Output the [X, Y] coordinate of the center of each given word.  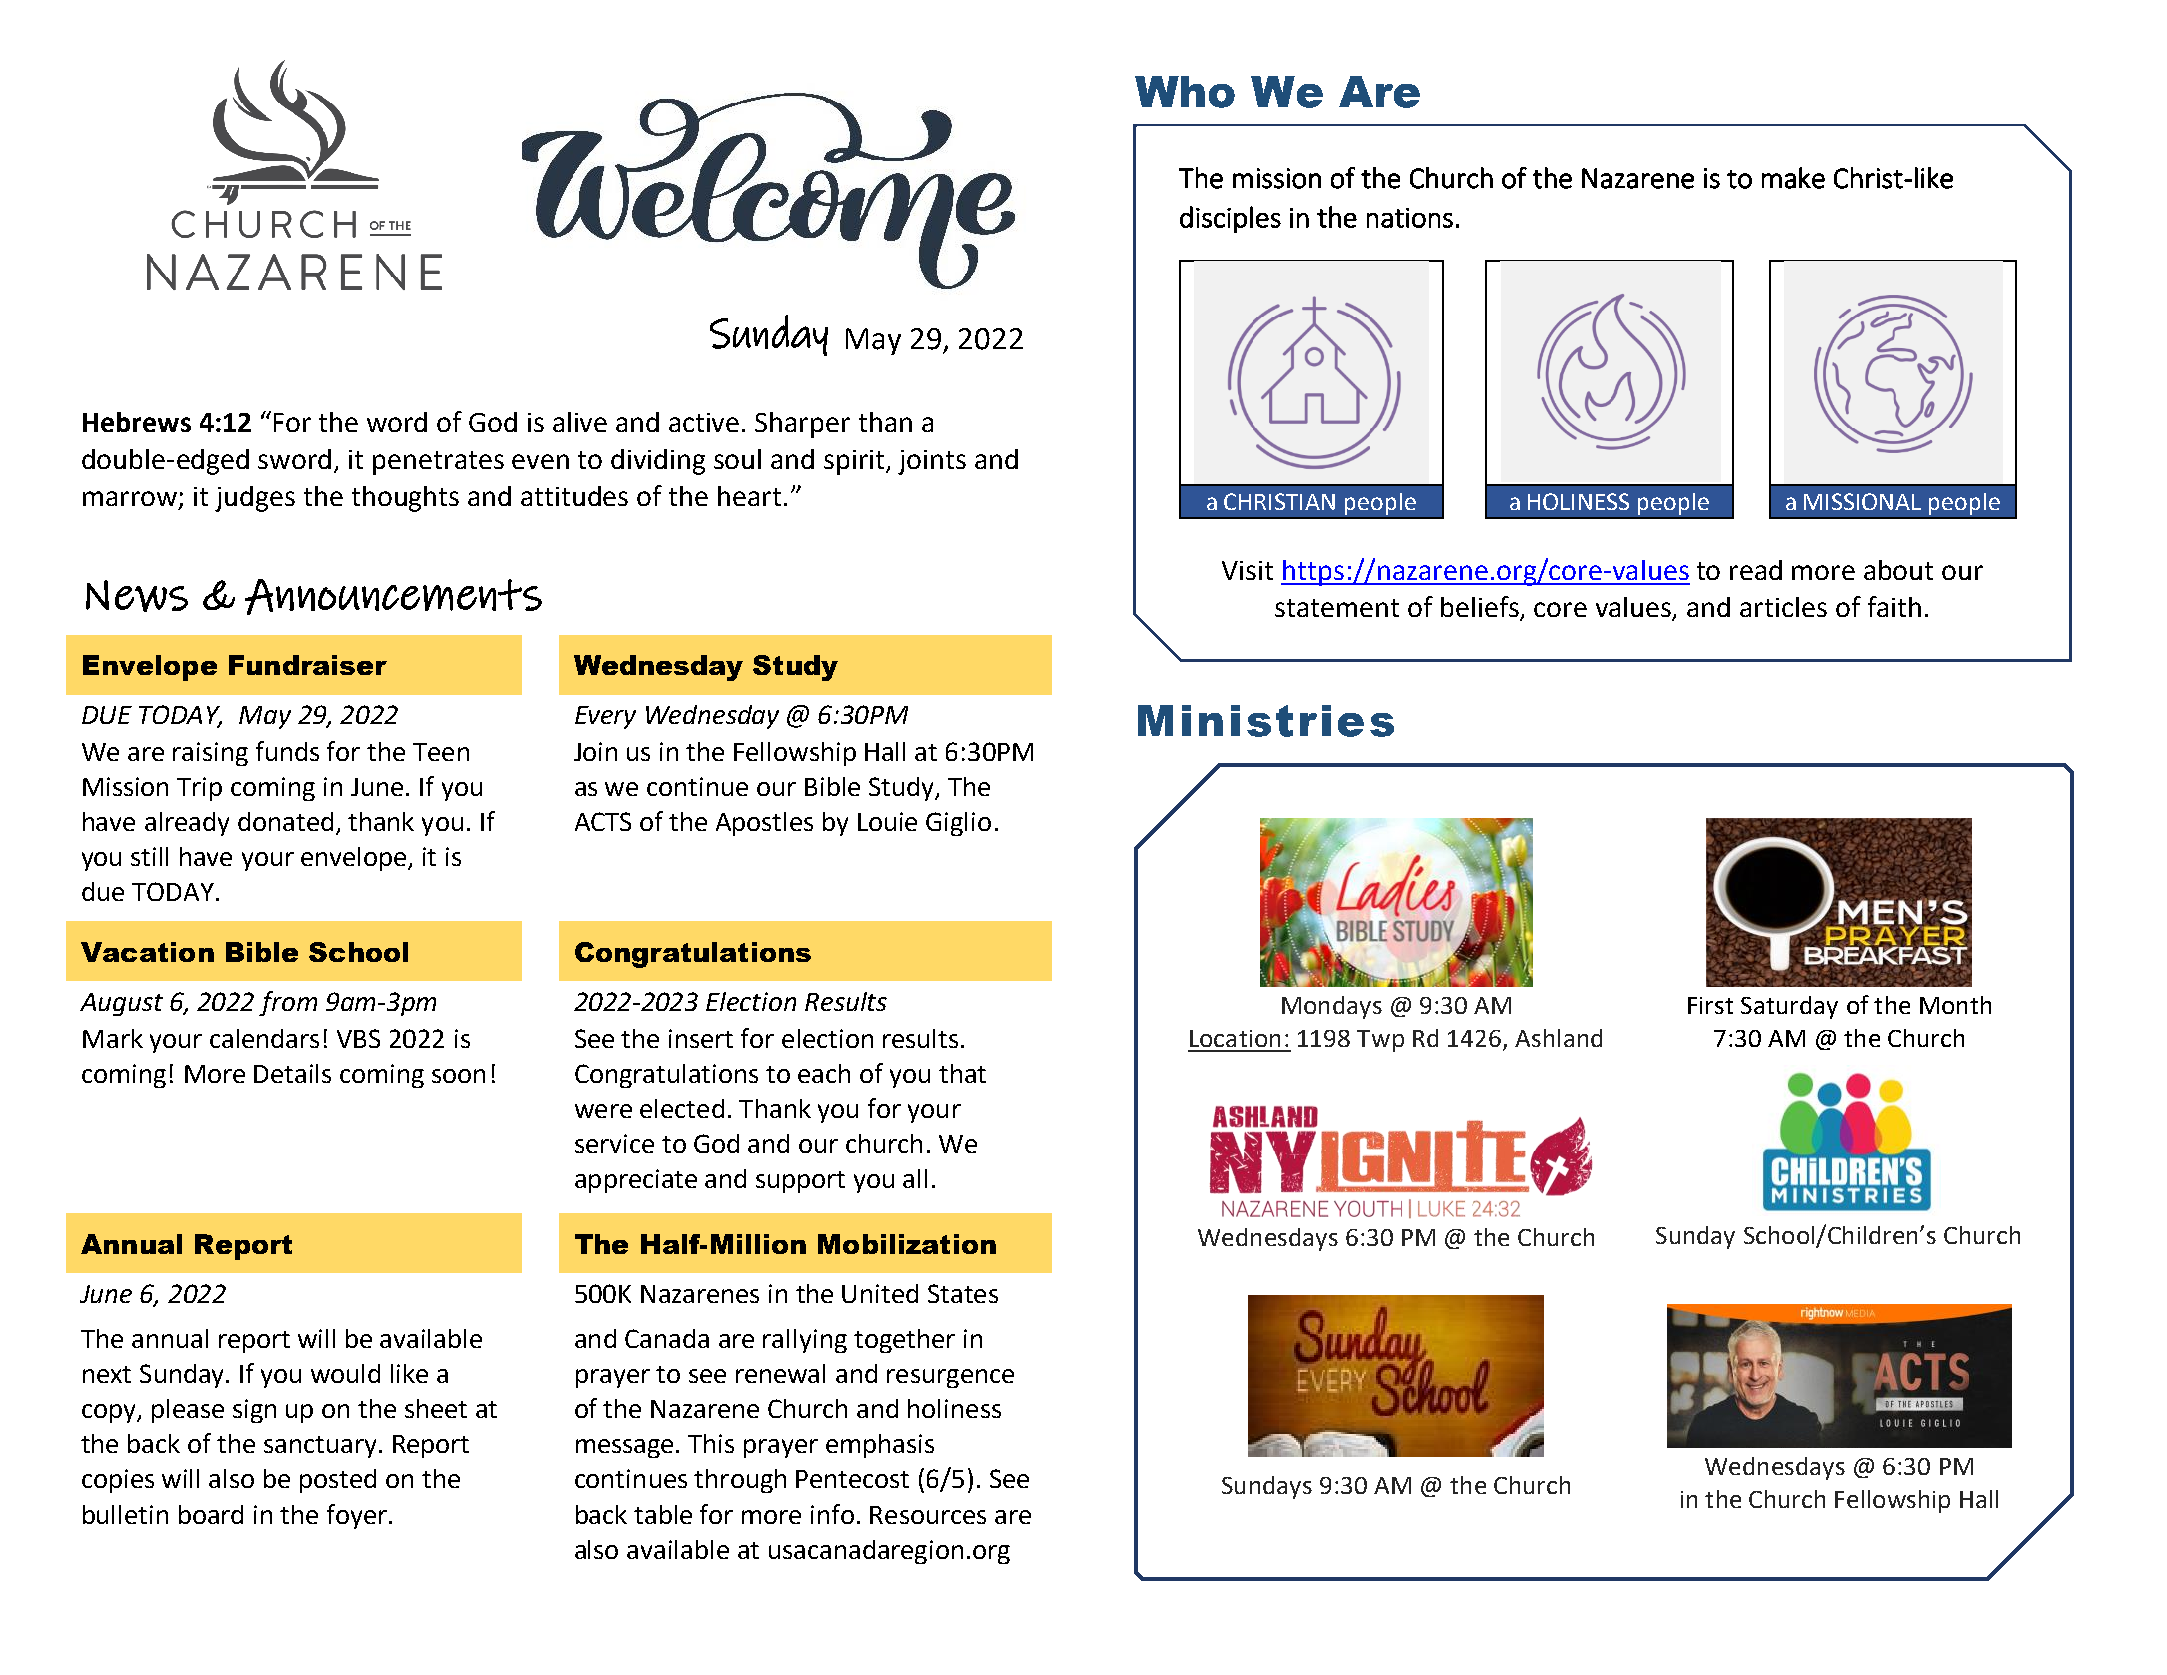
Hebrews [137, 422]
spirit [855, 462]
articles [1783, 607]
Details [292, 1073]
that [962, 1073]
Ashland [1558, 1038]
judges [255, 499]
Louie [887, 821]
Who [1185, 92]
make [1793, 178]
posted [338, 1481]
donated [285, 821]
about [1898, 570]
